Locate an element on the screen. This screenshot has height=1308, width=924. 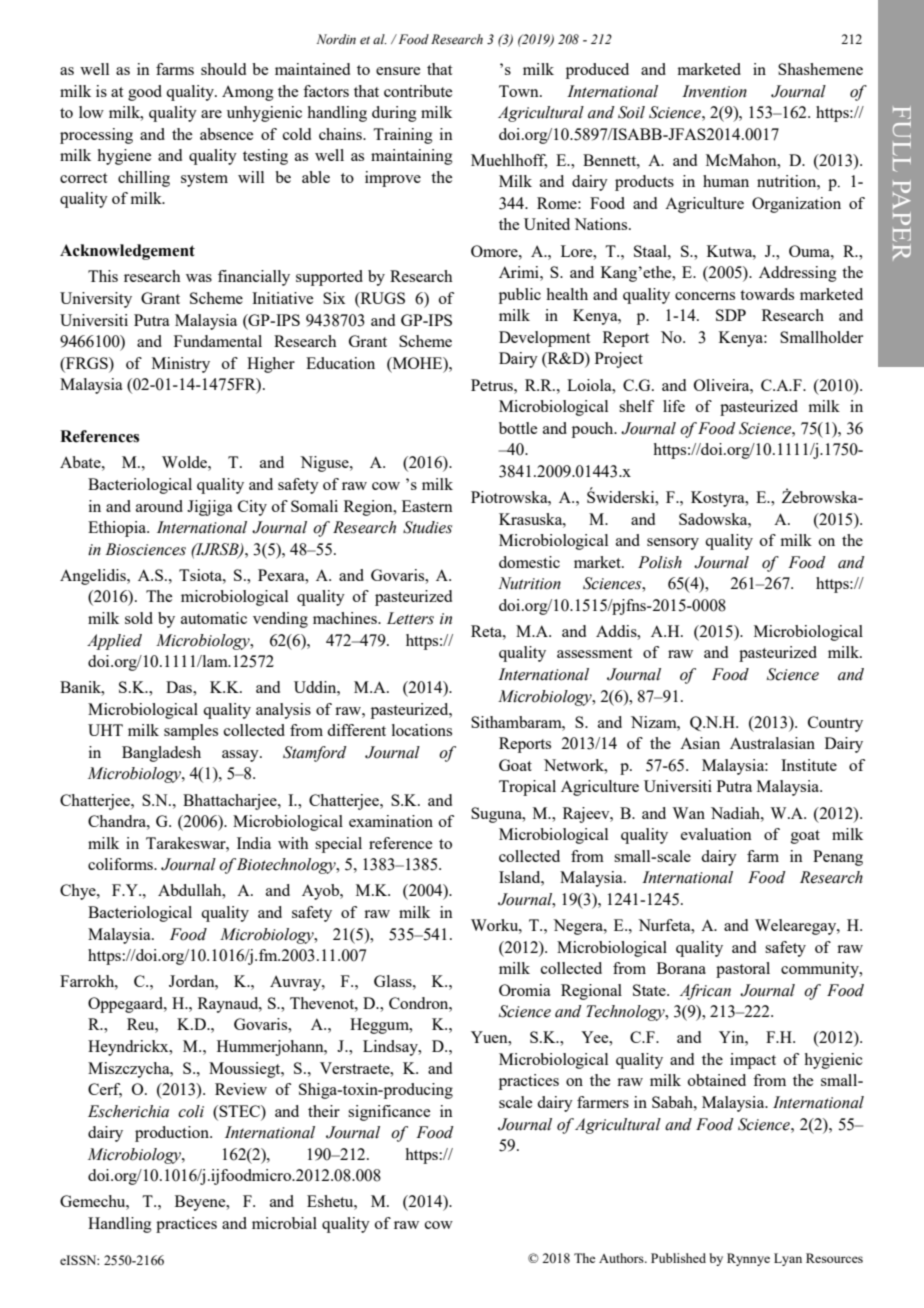
microbial is located at coordinates (284, 1223).
